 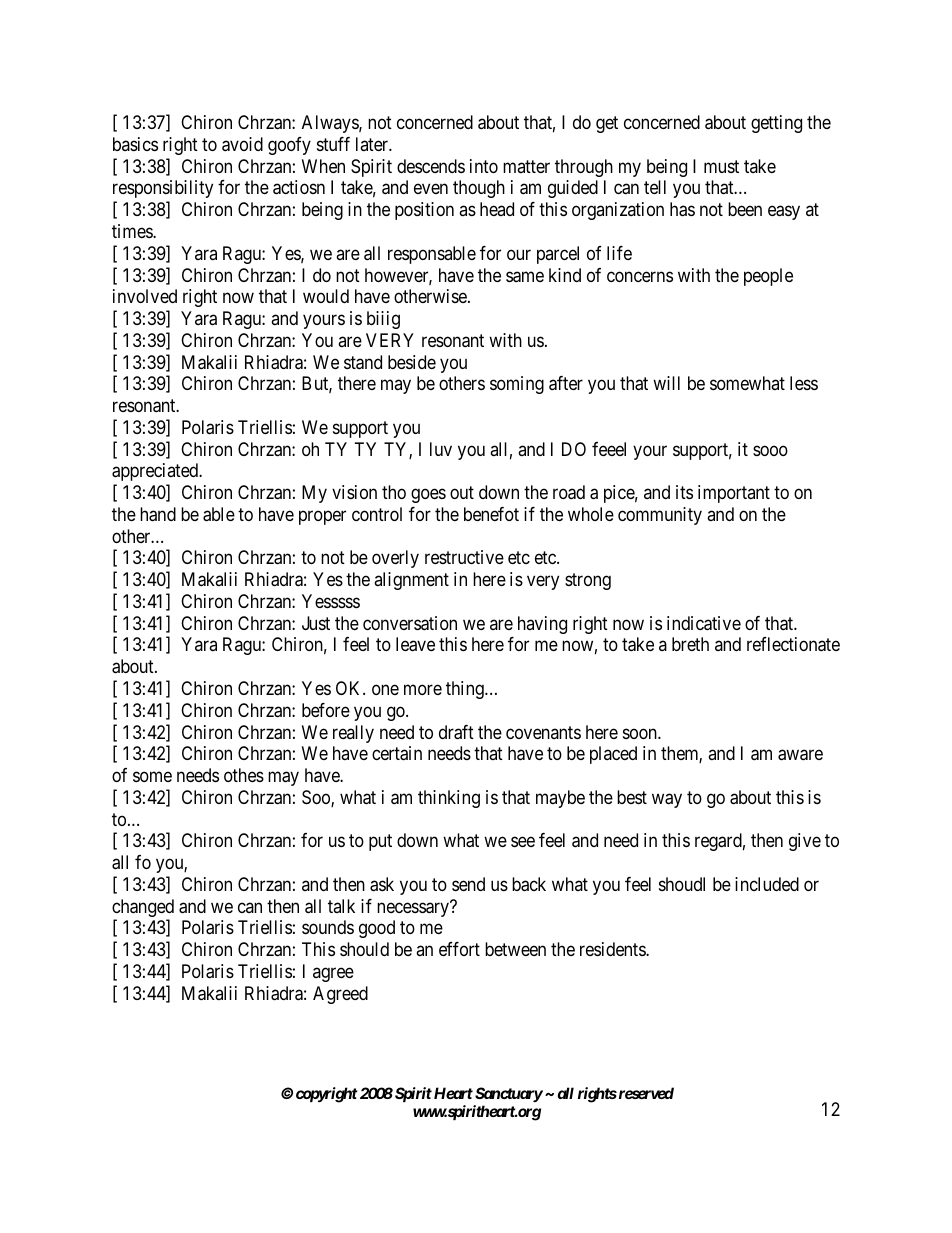 I want to click on avoid, so click(x=242, y=144).
